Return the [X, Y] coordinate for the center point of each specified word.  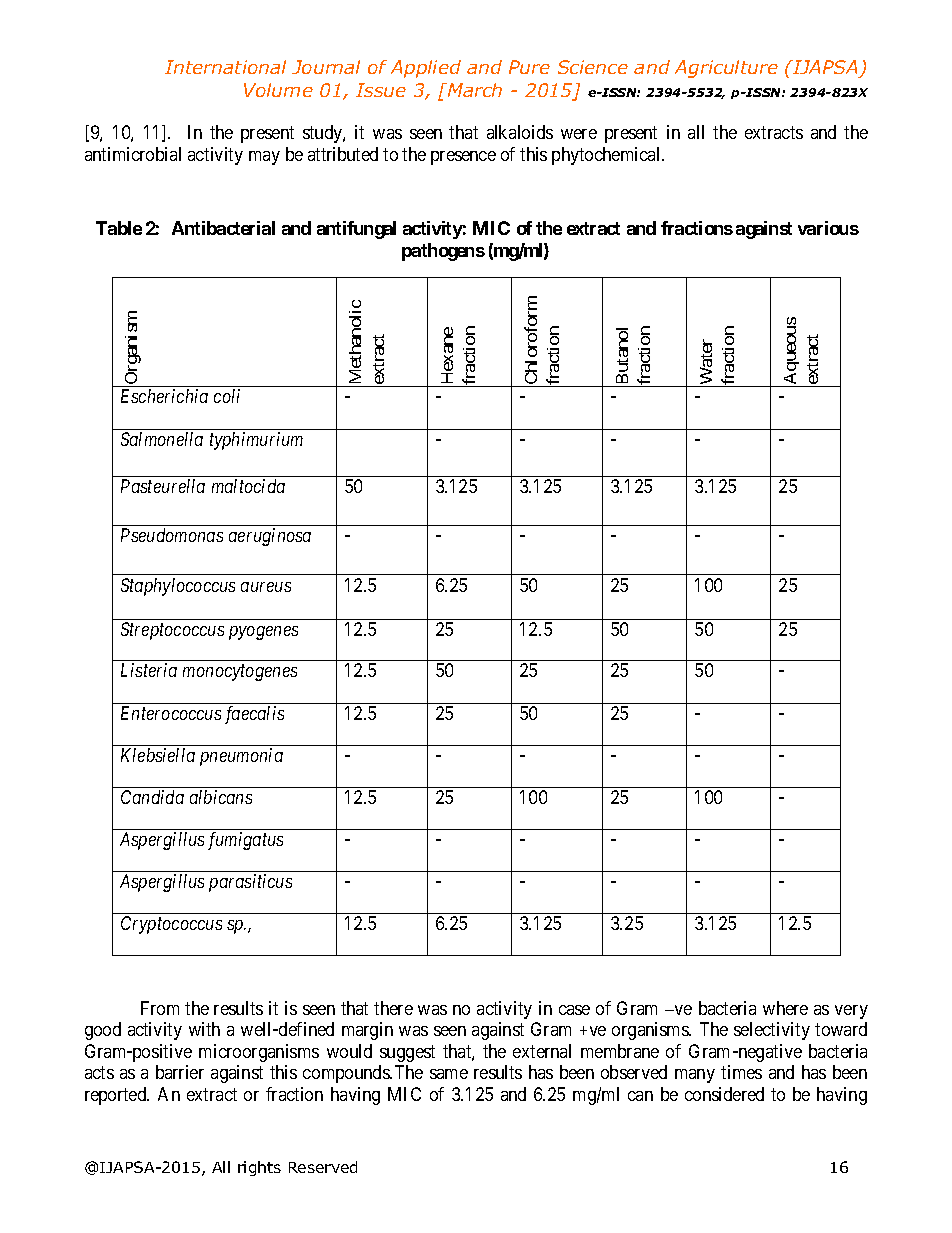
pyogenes [263, 633]
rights [259, 1168]
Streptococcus [172, 631]
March [474, 90]
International [225, 67]
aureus [266, 587]
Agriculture [726, 69]
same [449, 1074]
